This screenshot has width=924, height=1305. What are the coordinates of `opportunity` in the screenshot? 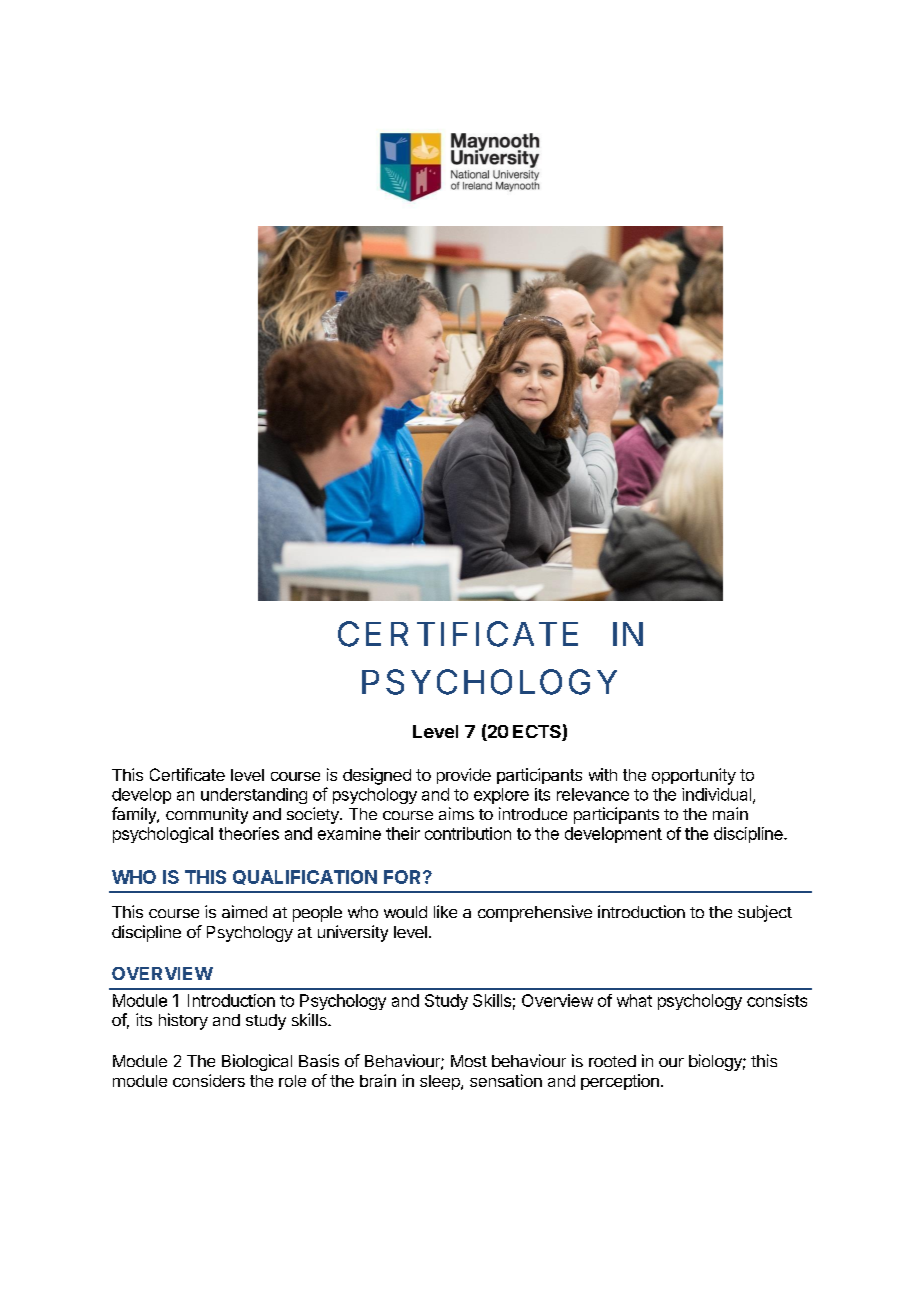 It's located at (694, 776).
